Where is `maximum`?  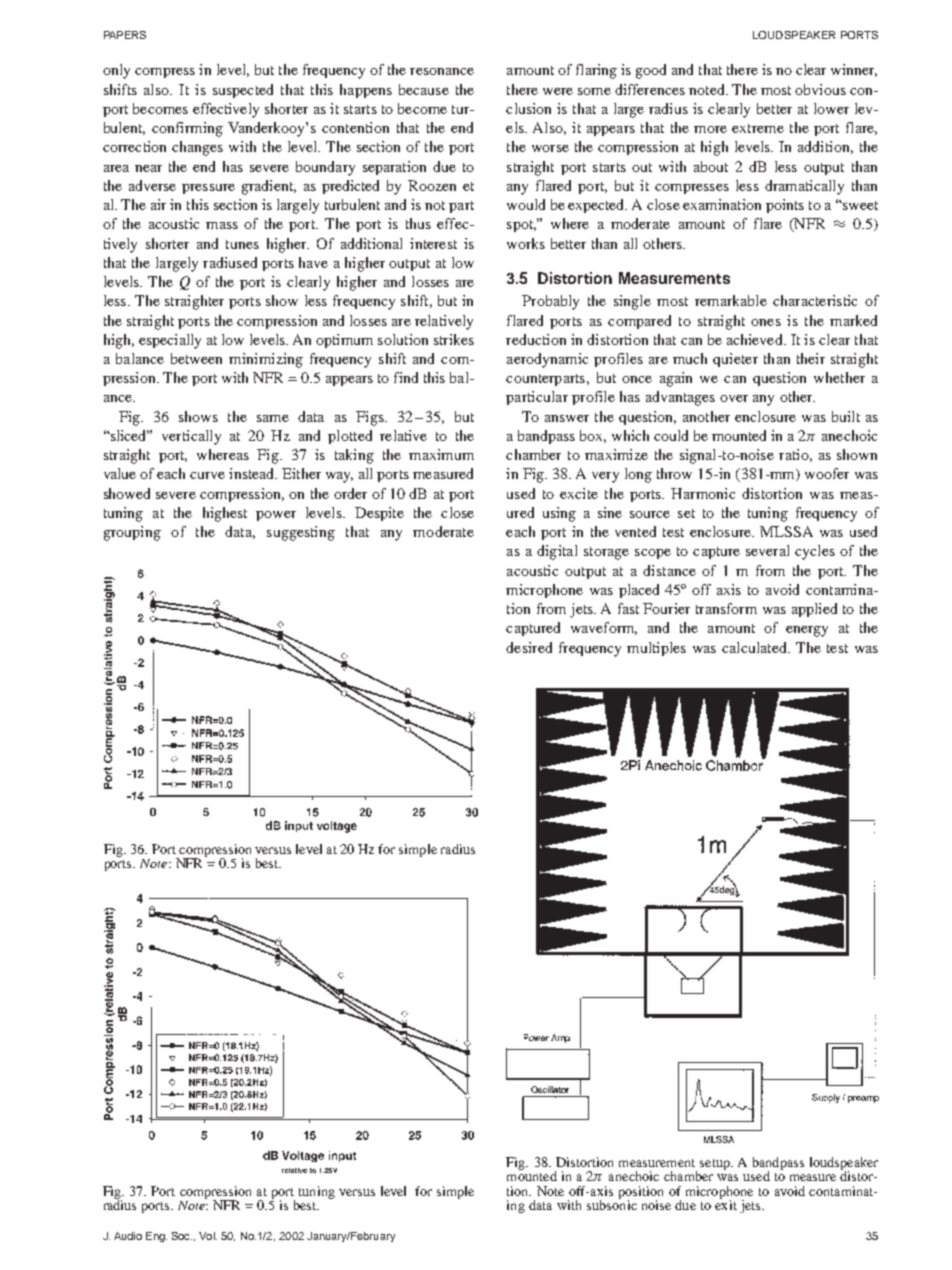 maximum is located at coordinates (441, 454).
